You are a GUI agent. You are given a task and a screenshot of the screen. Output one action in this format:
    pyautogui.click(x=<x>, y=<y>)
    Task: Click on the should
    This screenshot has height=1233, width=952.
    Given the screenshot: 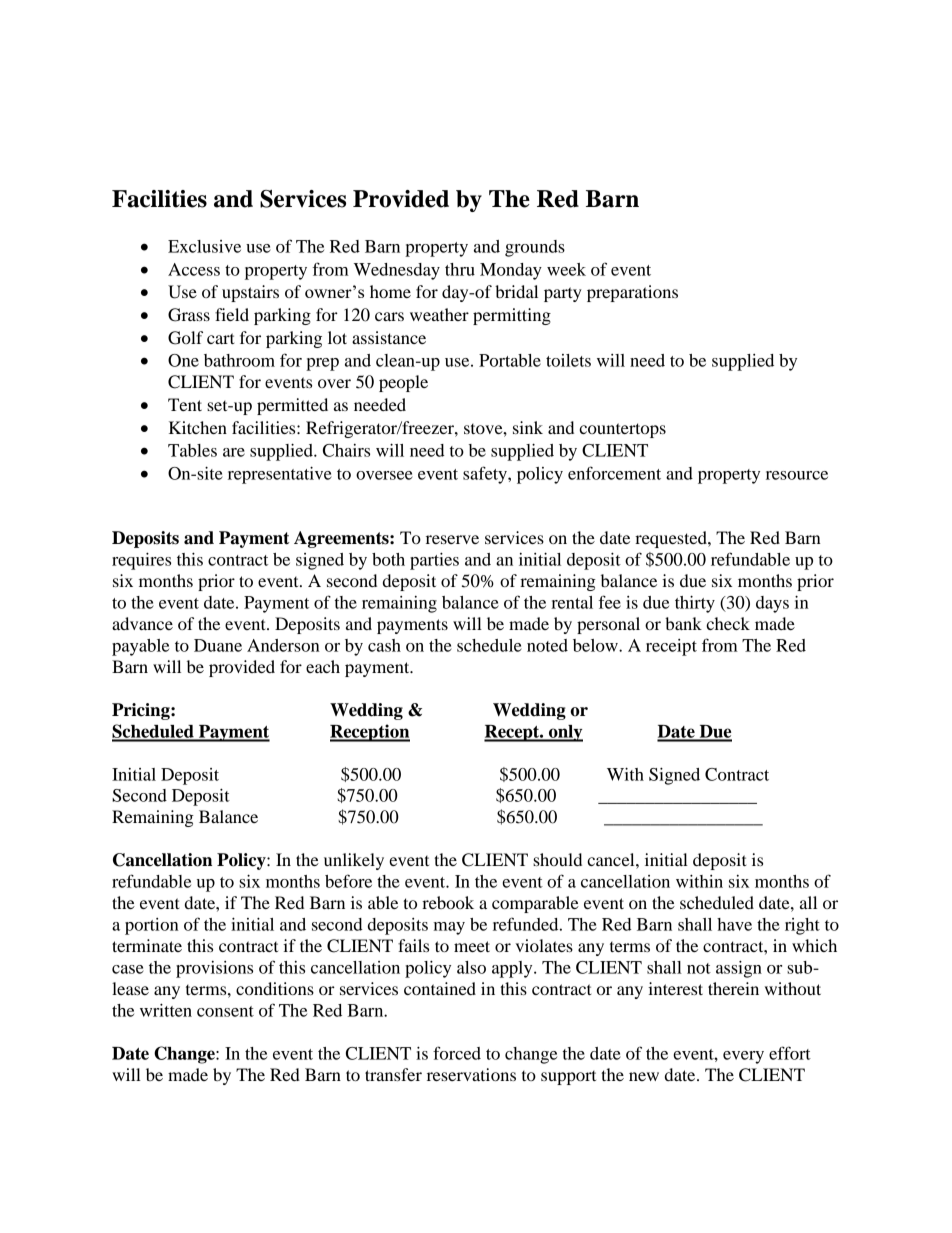 What is the action you would take?
    pyautogui.click(x=557, y=859)
